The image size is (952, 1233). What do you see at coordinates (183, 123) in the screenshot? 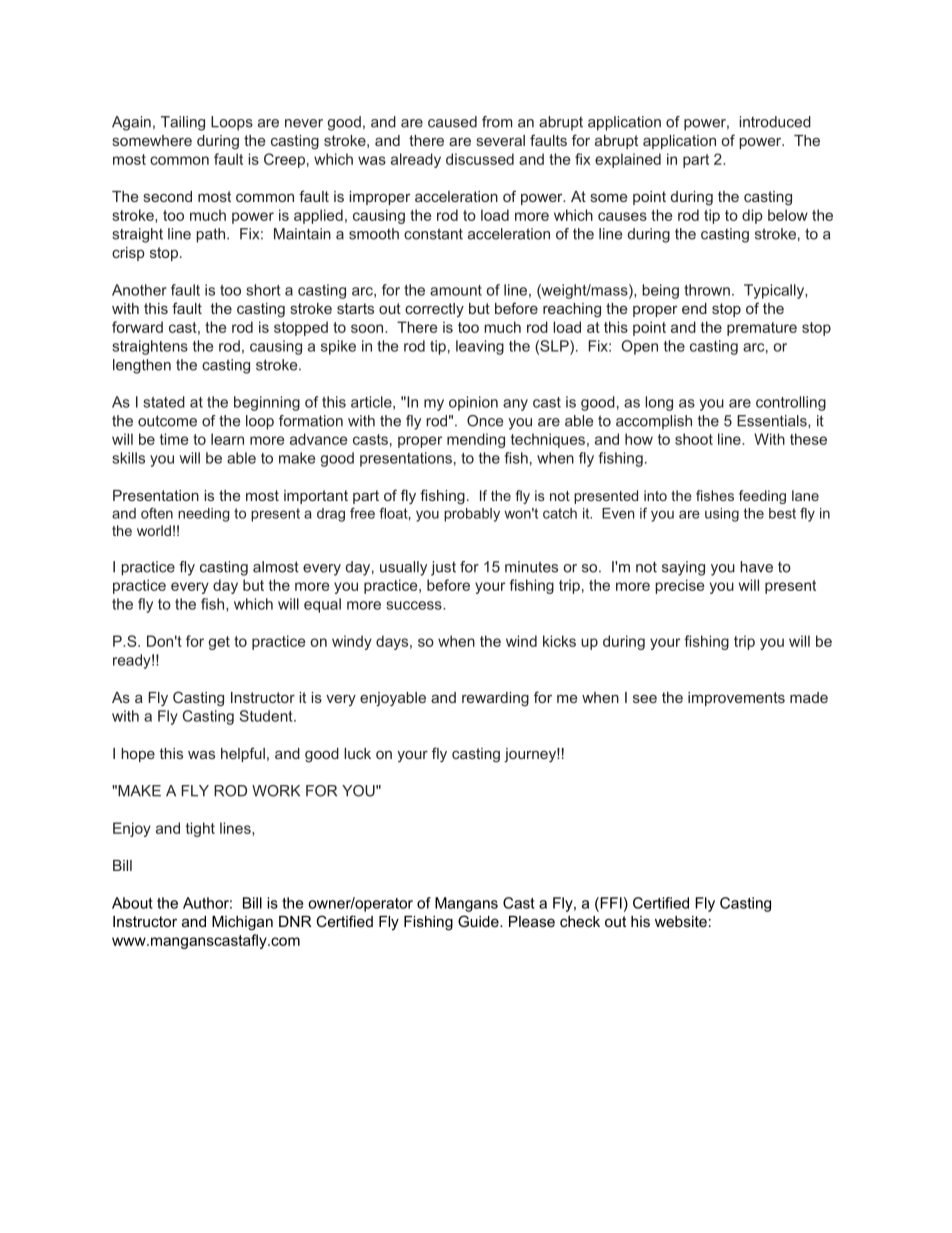
I see `Tailing` at bounding box center [183, 123].
